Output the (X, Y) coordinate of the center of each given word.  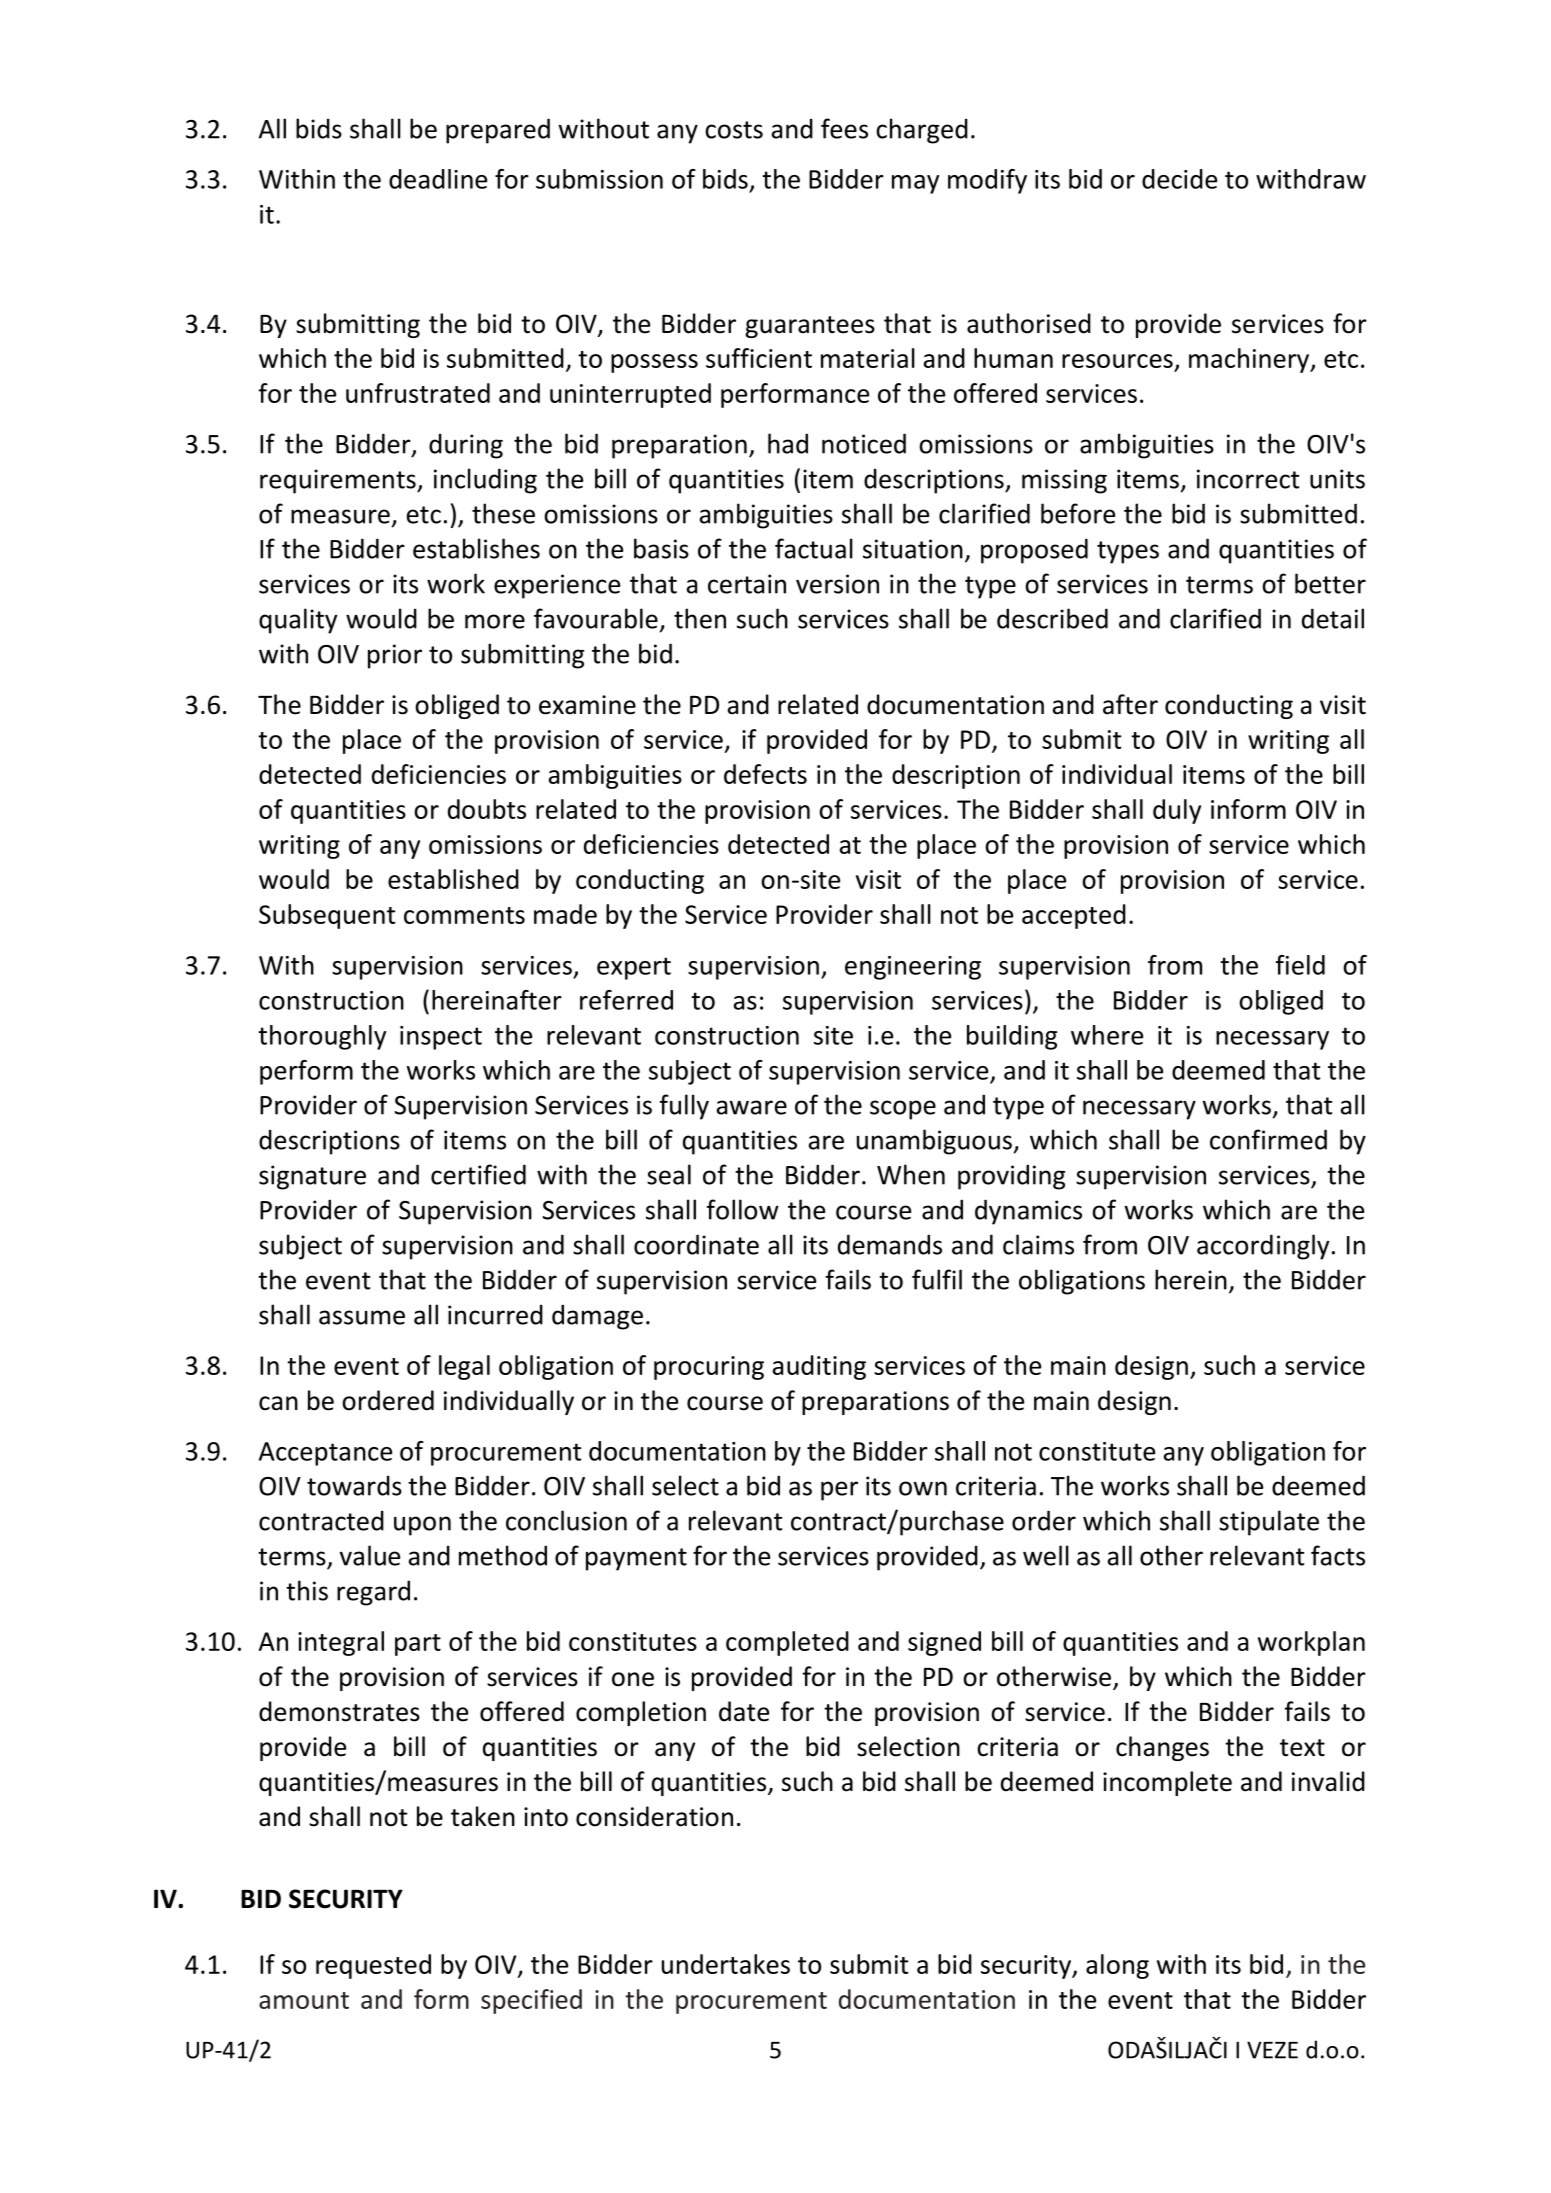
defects (765, 774)
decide (1179, 179)
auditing (819, 1367)
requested (373, 1966)
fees (844, 128)
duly (1177, 811)
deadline (438, 179)
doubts (487, 809)
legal (464, 1367)
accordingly (1263, 1247)
